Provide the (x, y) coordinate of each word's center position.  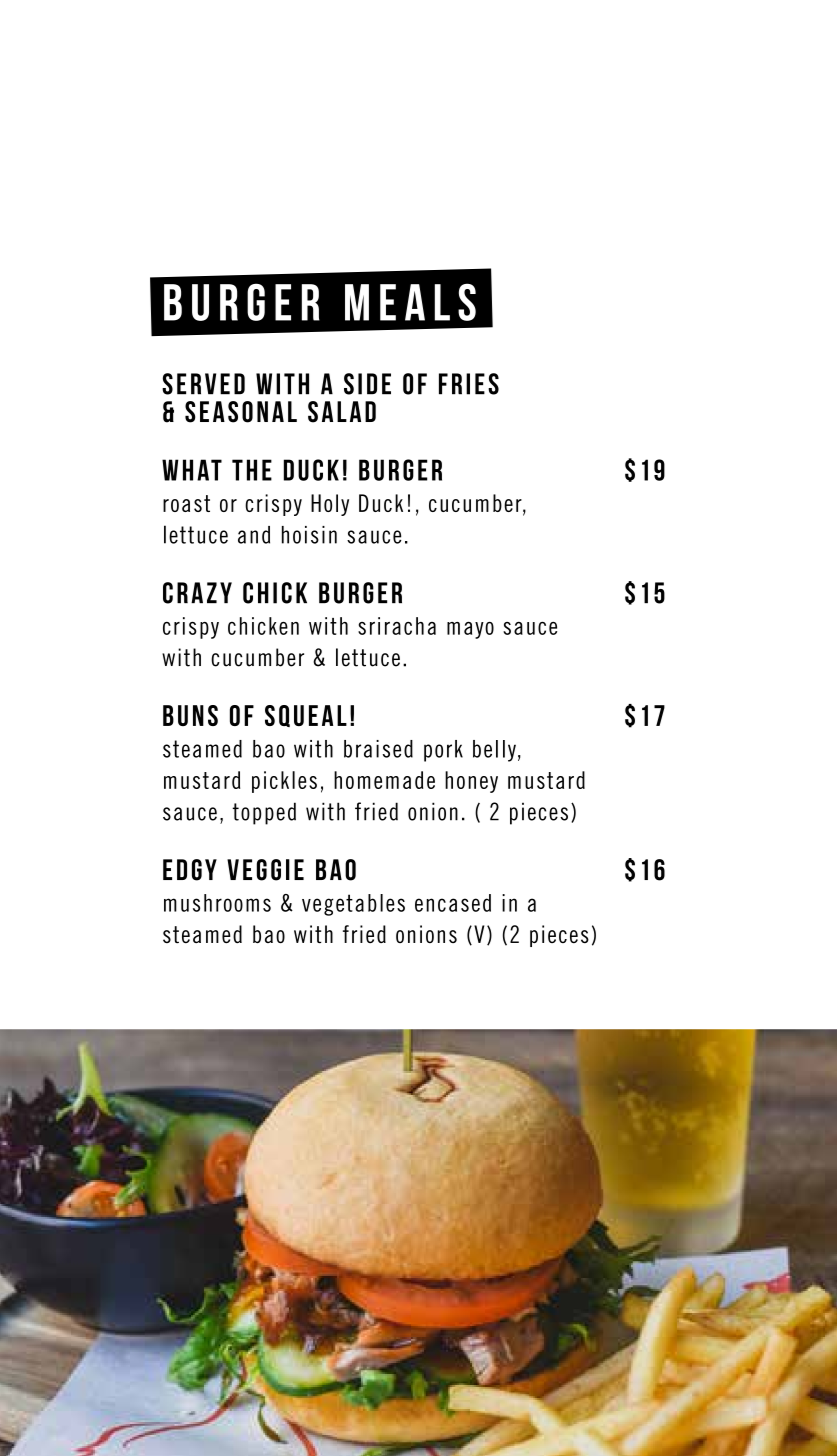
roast (186, 503)
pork (443, 751)
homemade (384, 780)
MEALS (410, 302)
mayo (470, 630)
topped (264, 813)
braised (378, 749)
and (254, 535)
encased (453, 903)
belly (494, 751)
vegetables (353, 905)
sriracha (397, 626)
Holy (330, 505)
